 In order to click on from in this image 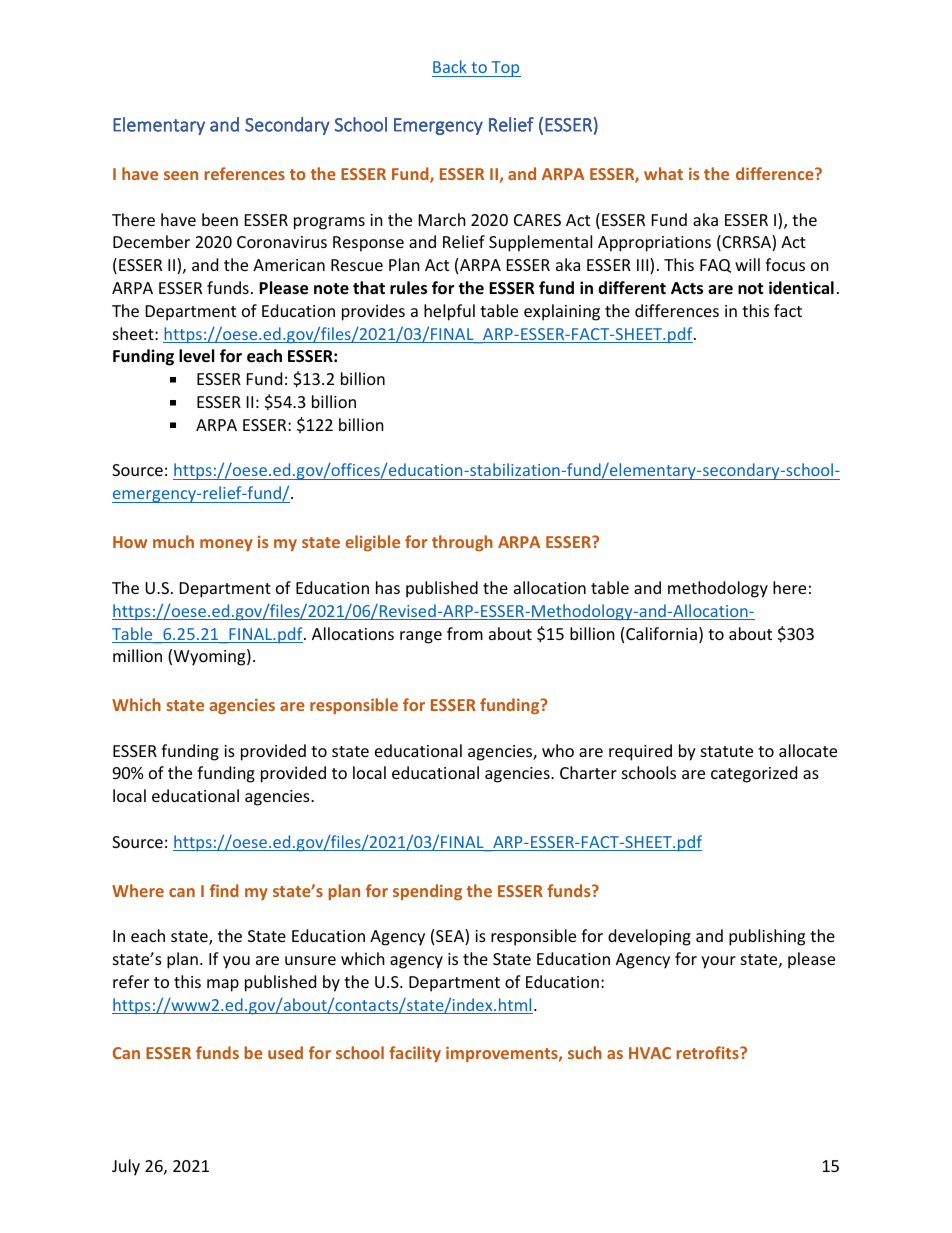, I will do `click(465, 633)`.
